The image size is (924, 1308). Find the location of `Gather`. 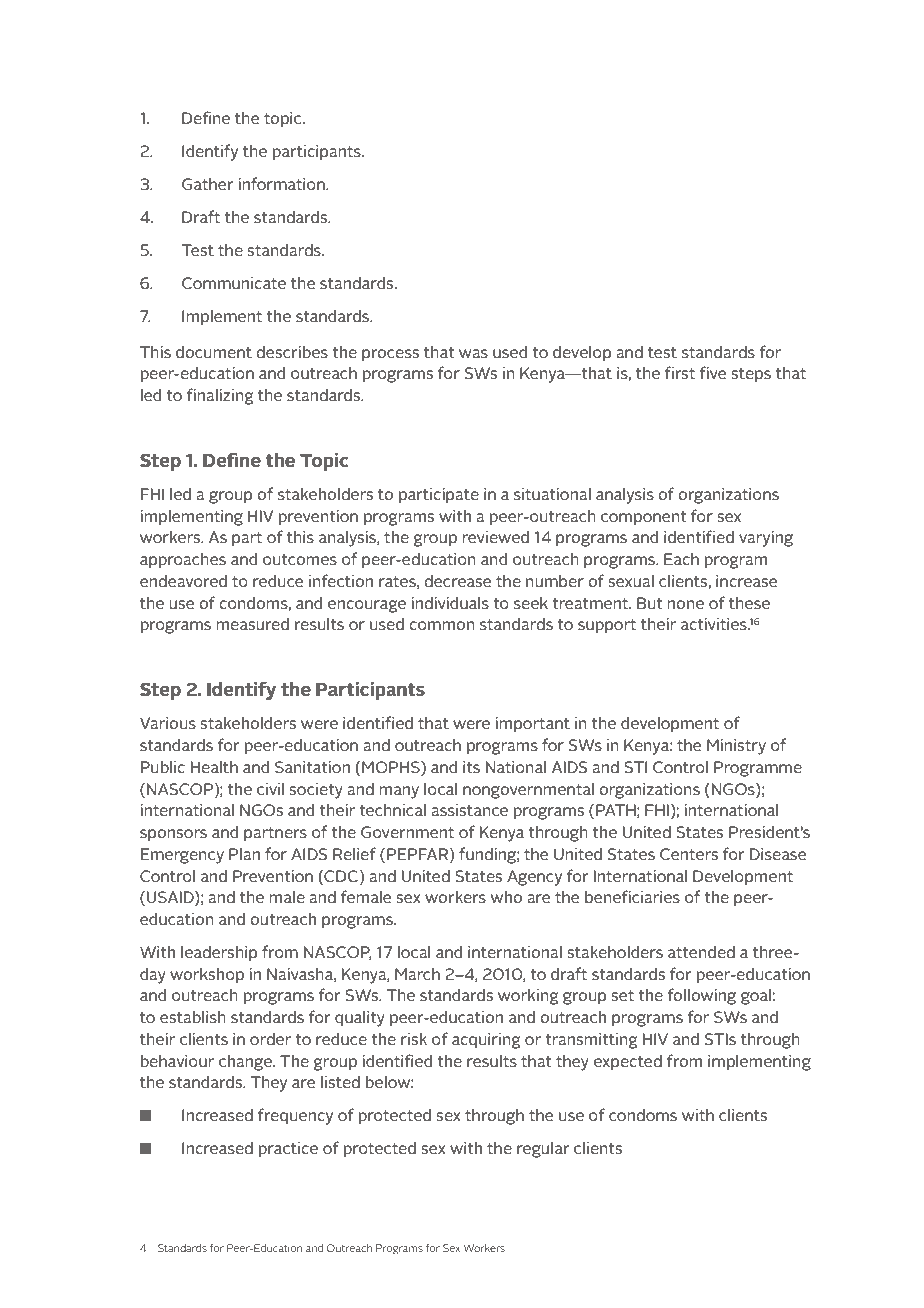

Gather is located at coordinates (207, 183).
